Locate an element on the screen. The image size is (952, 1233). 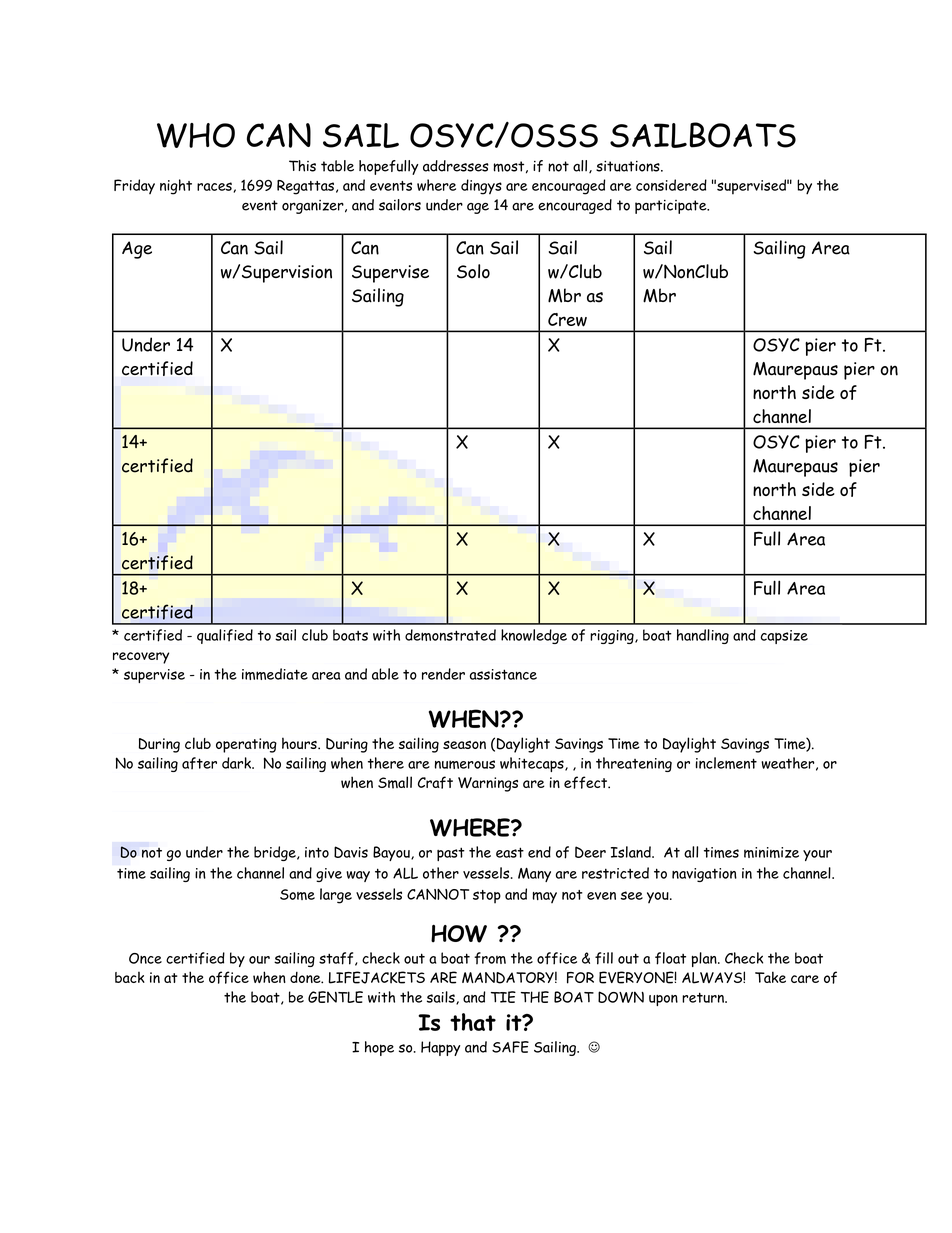
qualified is located at coordinates (225, 636).
